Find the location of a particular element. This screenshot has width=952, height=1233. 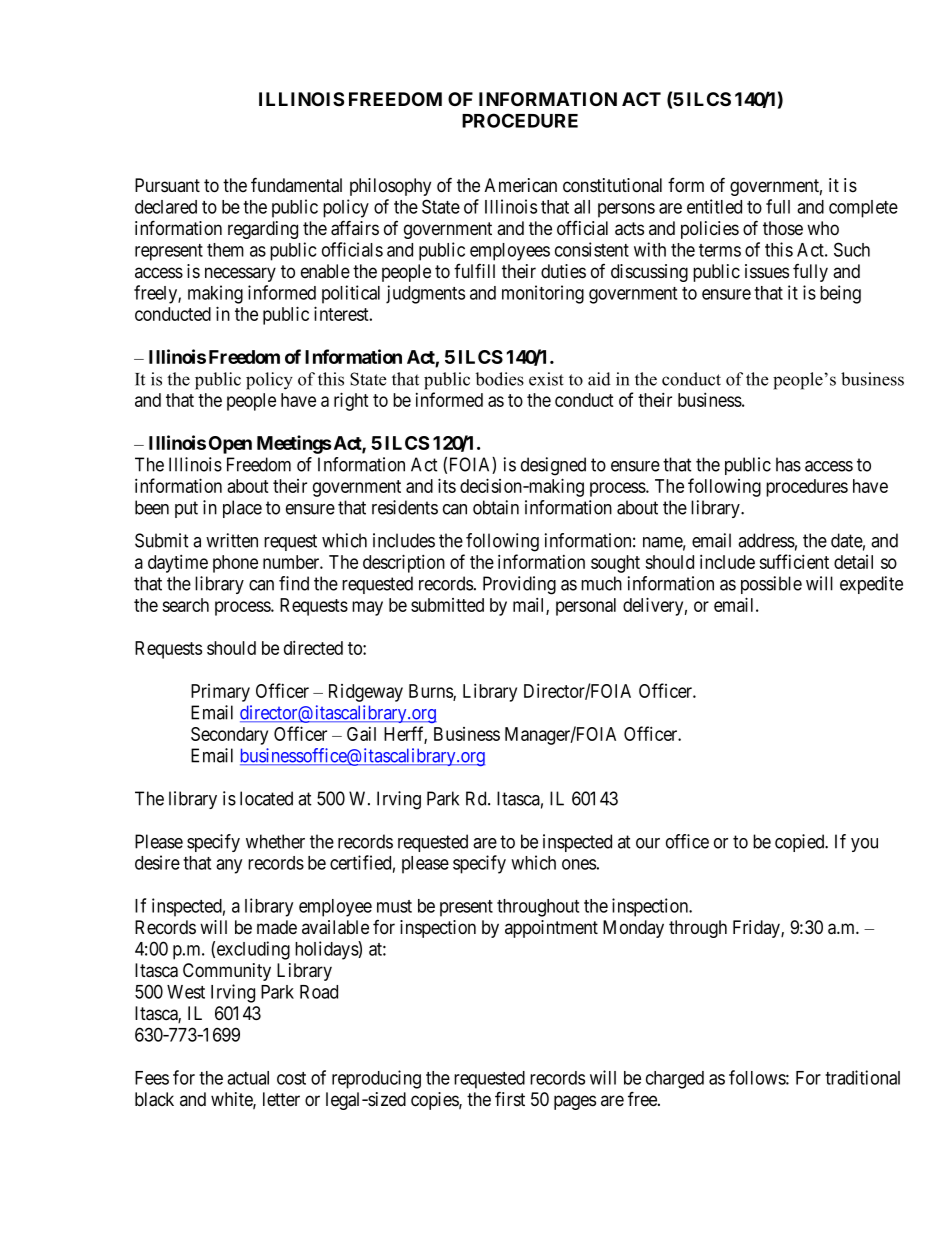

traditional is located at coordinates (862, 1077).
